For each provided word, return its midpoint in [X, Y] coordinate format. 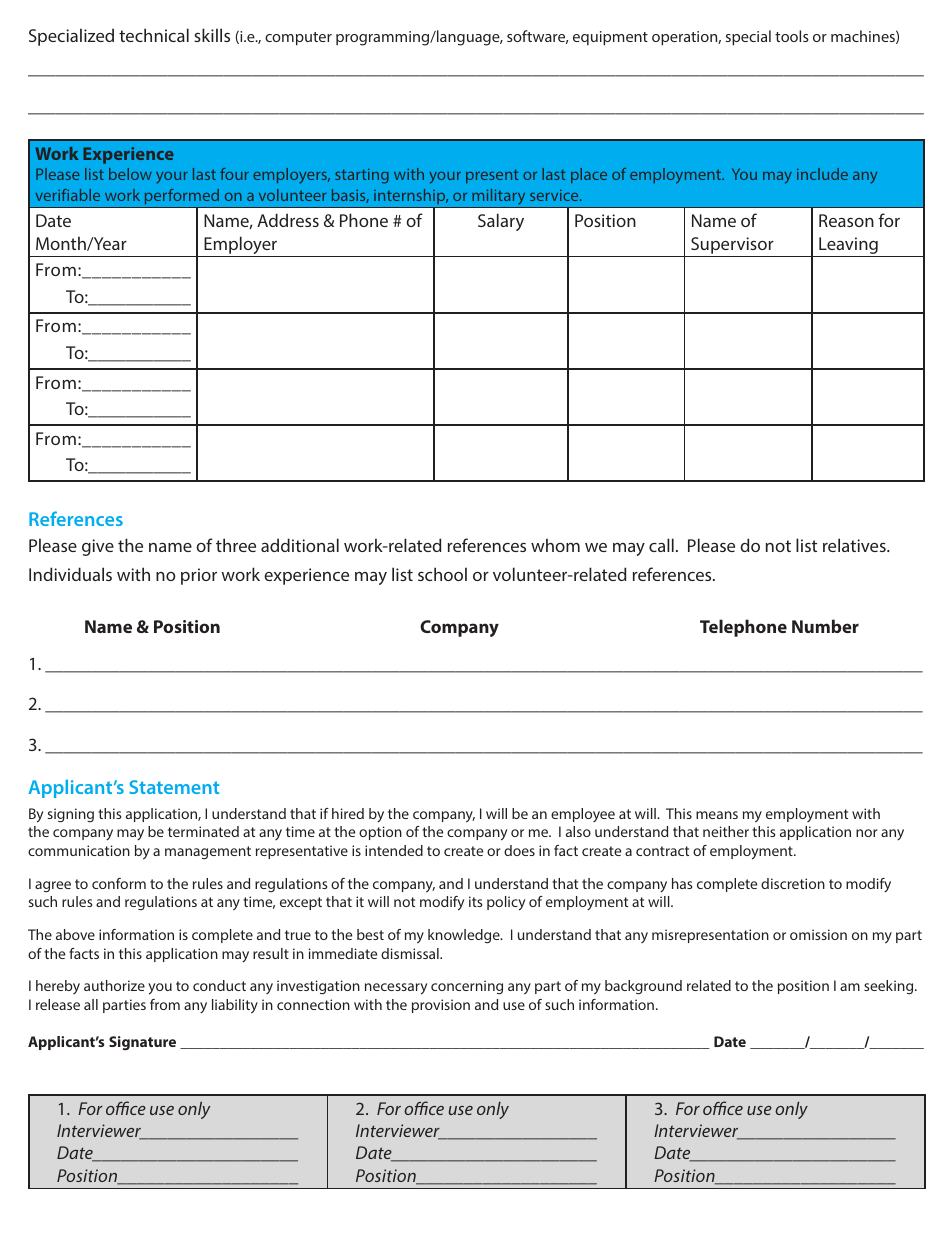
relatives [855, 545]
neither [726, 831]
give [98, 547]
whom [555, 545]
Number [825, 626]
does [519, 850]
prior [199, 576]
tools [792, 36]
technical [154, 35]
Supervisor [732, 245]
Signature [142, 1043]
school [442, 574]
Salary [501, 222]
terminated [203, 831]
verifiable [67, 195]
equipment [610, 38]
